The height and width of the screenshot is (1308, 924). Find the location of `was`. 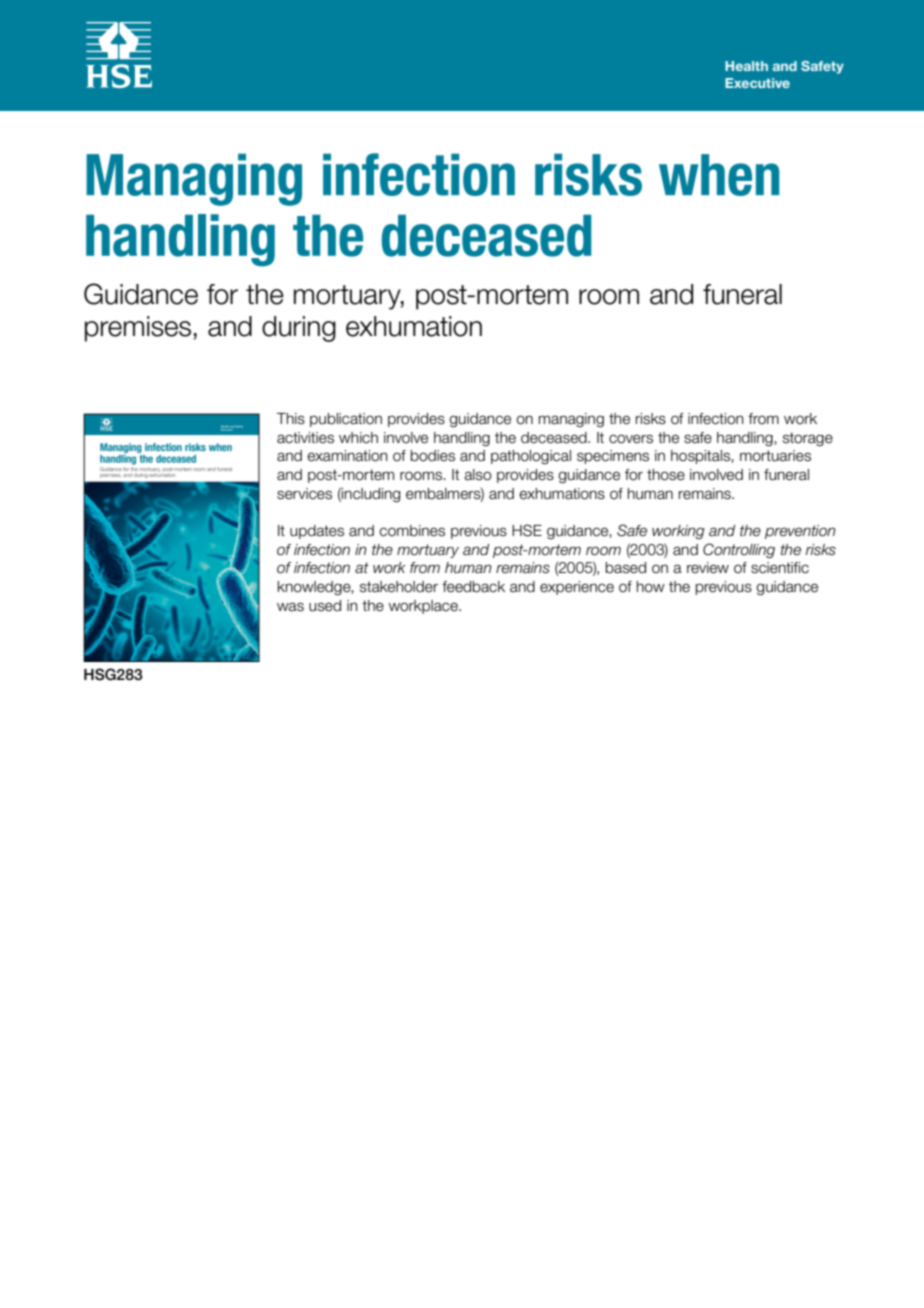

was is located at coordinates (290, 607).
